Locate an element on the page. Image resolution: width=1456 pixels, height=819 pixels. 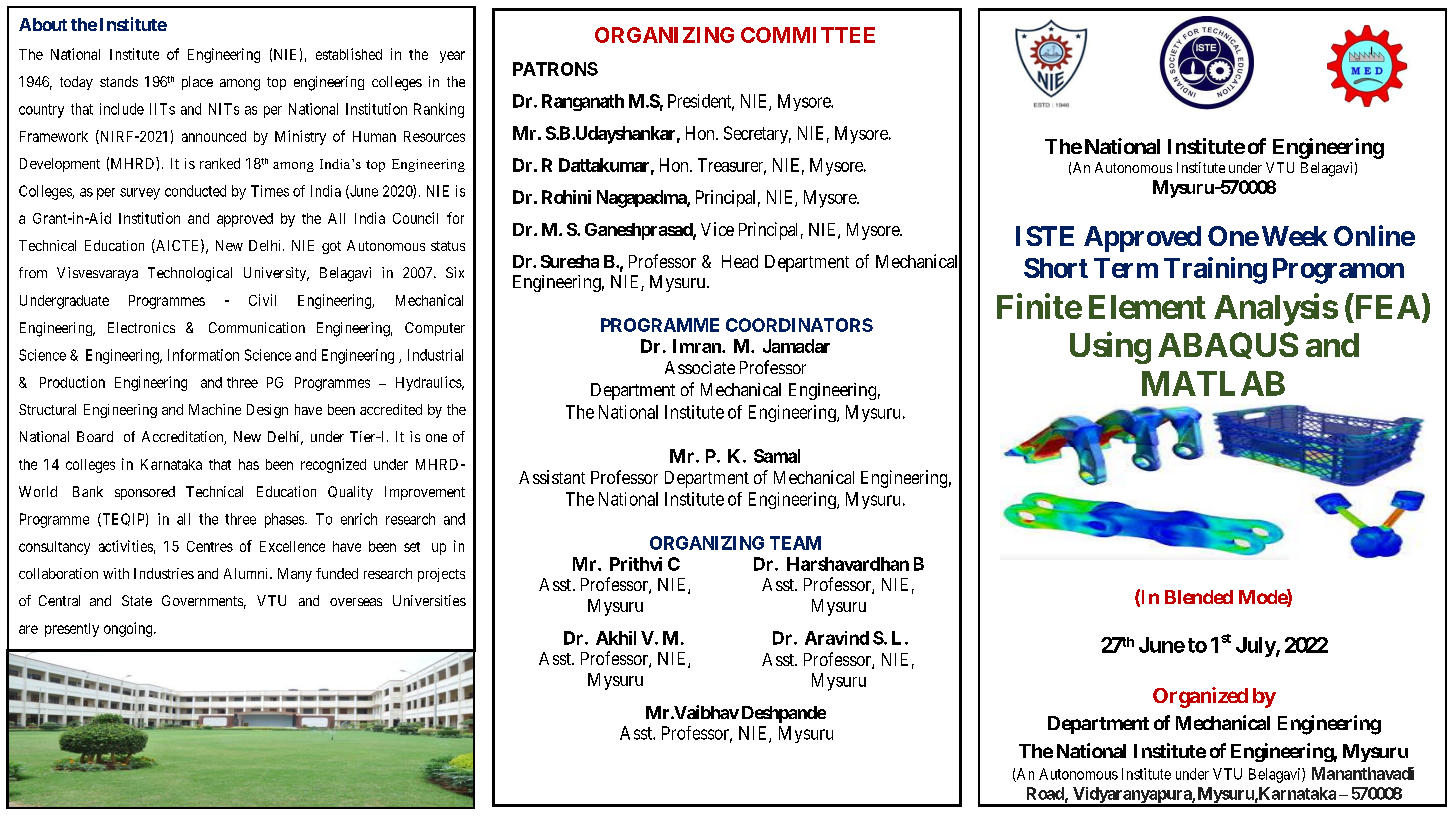
Organized is located at coordinates (1200, 697).
